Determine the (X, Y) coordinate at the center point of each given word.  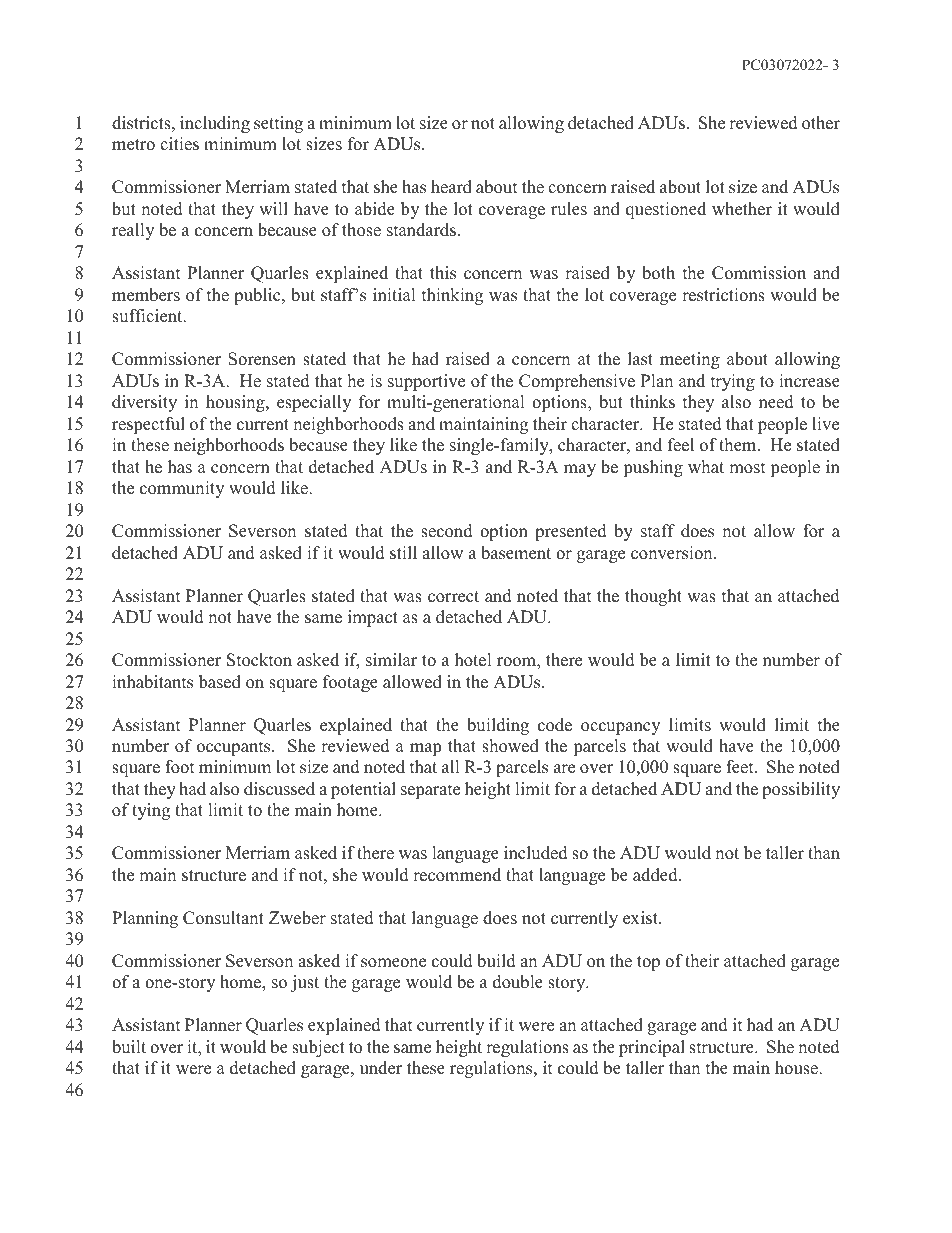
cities (179, 144)
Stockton (259, 660)
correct (453, 597)
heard (451, 187)
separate (430, 791)
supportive (426, 382)
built (129, 1047)
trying (733, 382)
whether (742, 209)
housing (236, 403)
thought (653, 597)
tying (151, 811)
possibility (801, 790)
